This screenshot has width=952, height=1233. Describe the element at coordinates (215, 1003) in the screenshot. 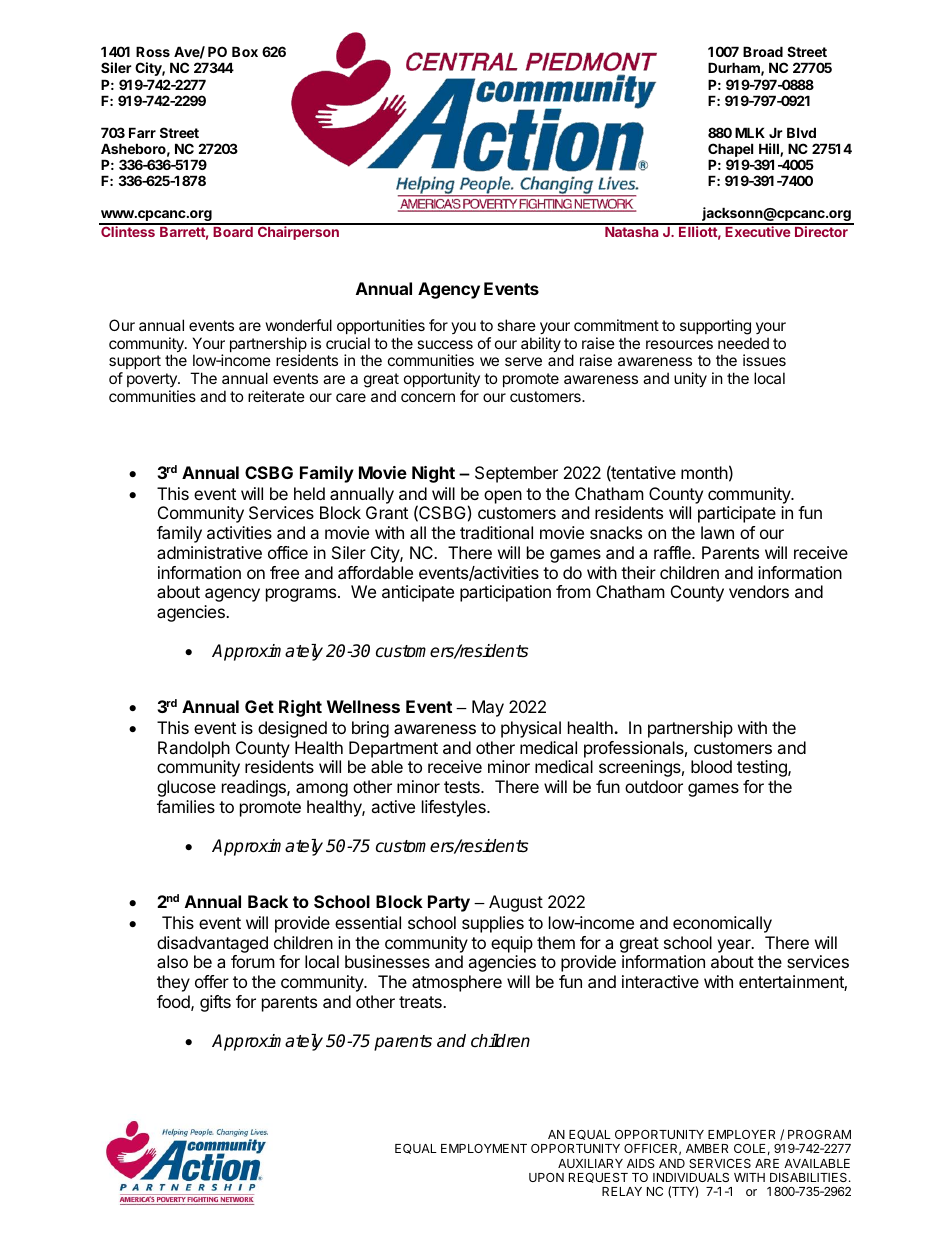

I see `gifts` at that location.
